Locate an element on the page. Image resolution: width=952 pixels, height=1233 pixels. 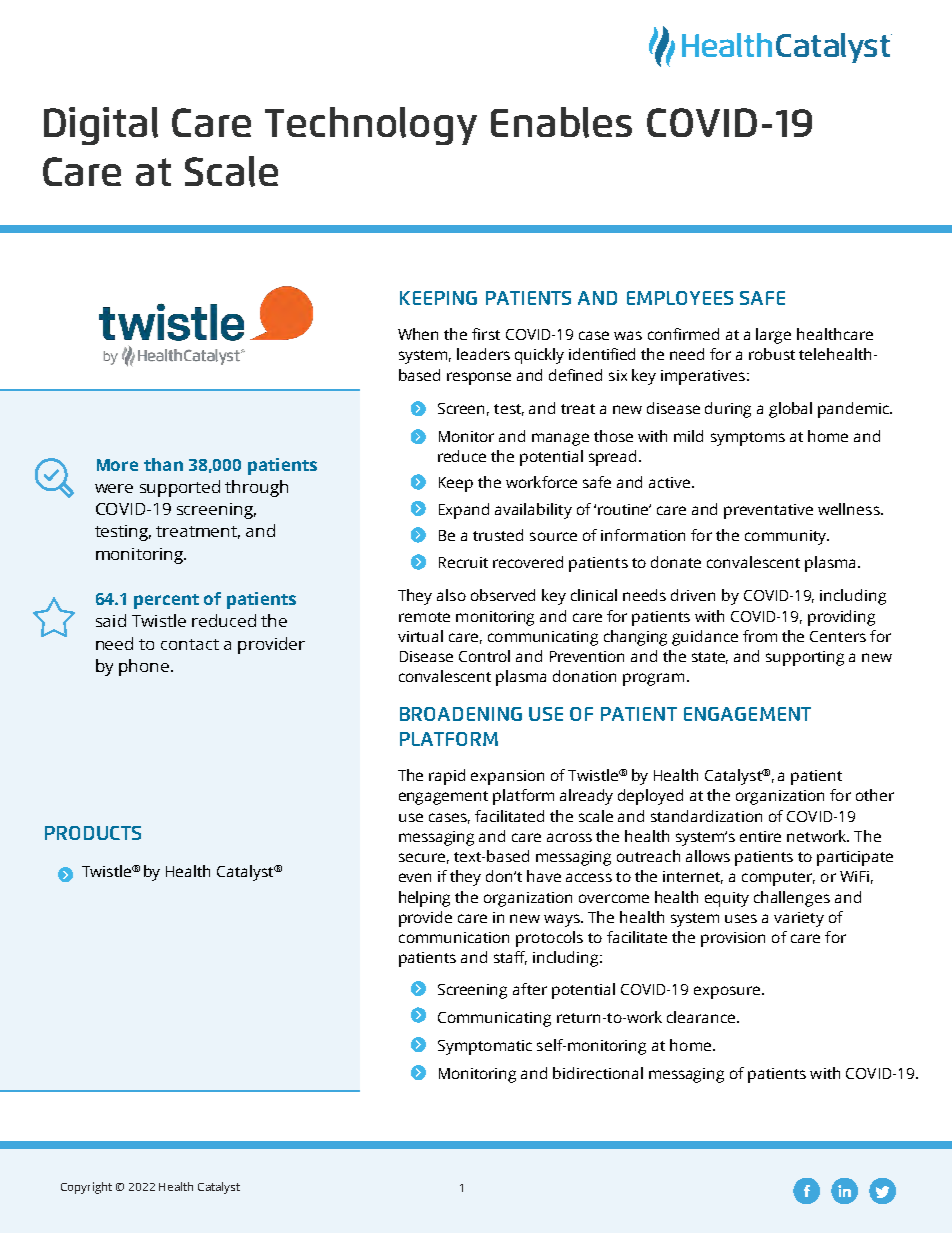
providing is located at coordinates (841, 618).
